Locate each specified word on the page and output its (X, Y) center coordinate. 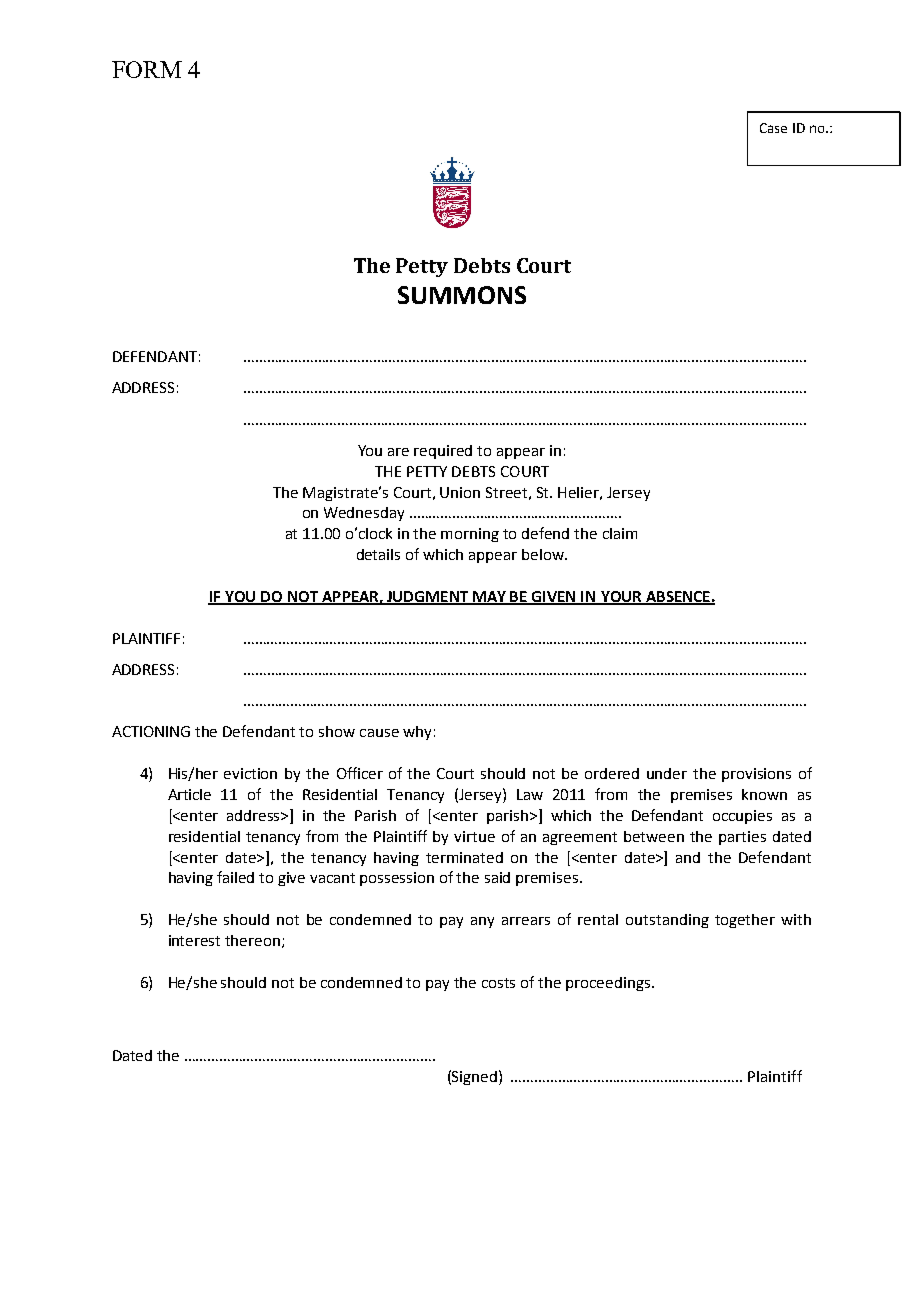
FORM (147, 69)
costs (498, 983)
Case (773, 128)
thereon (252, 940)
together (745, 921)
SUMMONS (462, 295)
